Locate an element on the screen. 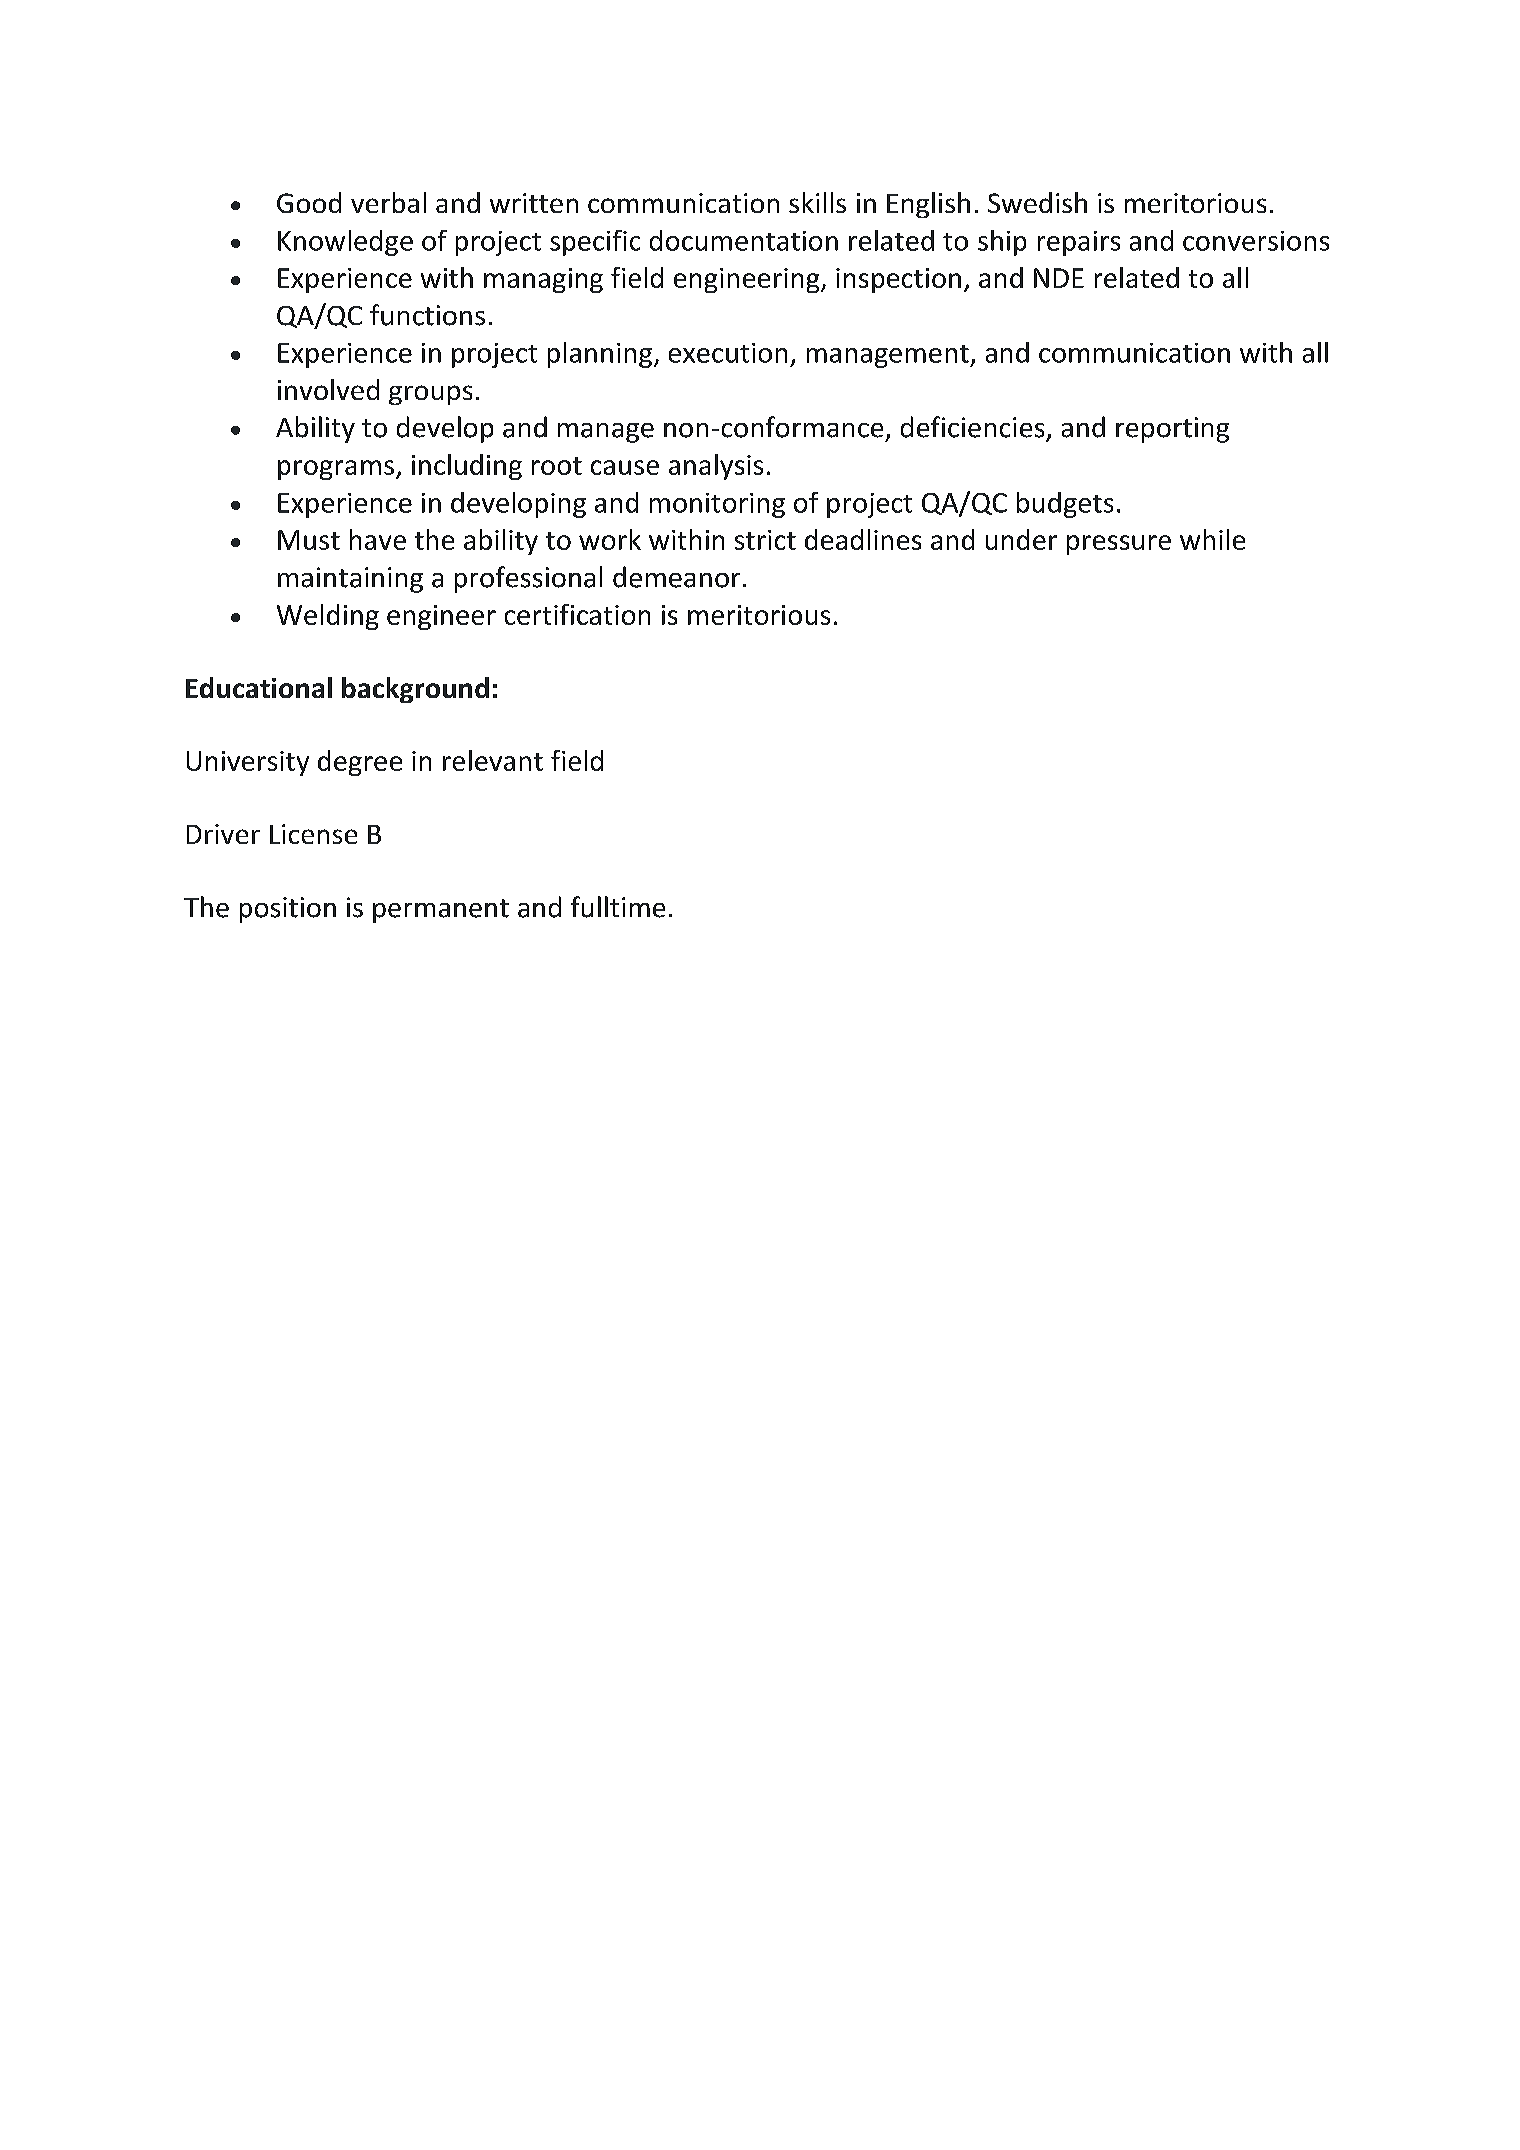  documentation is located at coordinates (744, 240).
